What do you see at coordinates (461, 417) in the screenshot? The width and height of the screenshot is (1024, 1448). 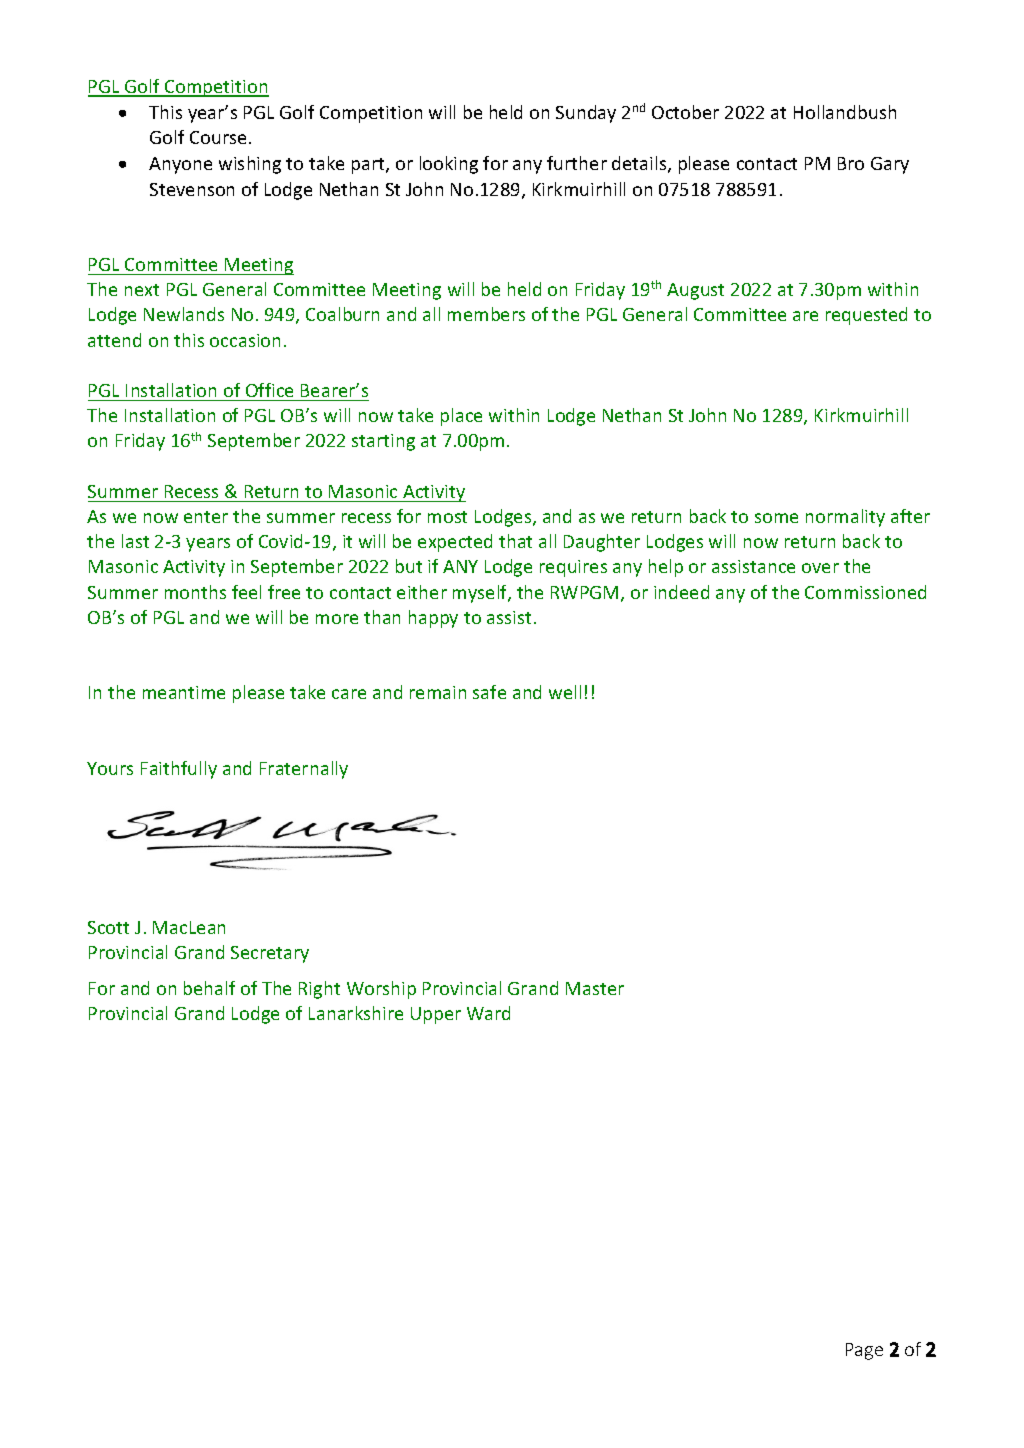 I see `place` at bounding box center [461, 417].
